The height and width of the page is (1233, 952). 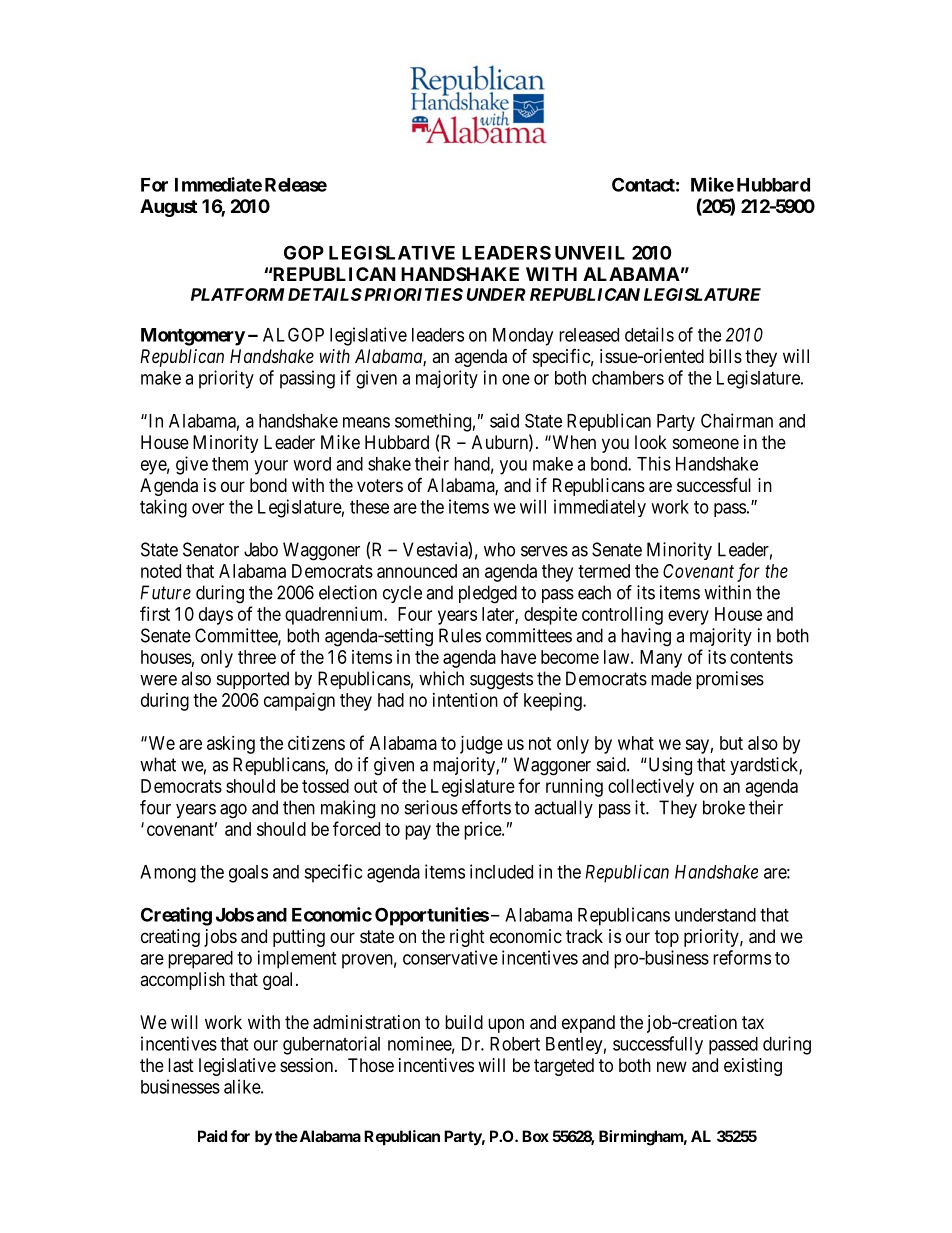 I want to click on August, so click(x=168, y=208).
